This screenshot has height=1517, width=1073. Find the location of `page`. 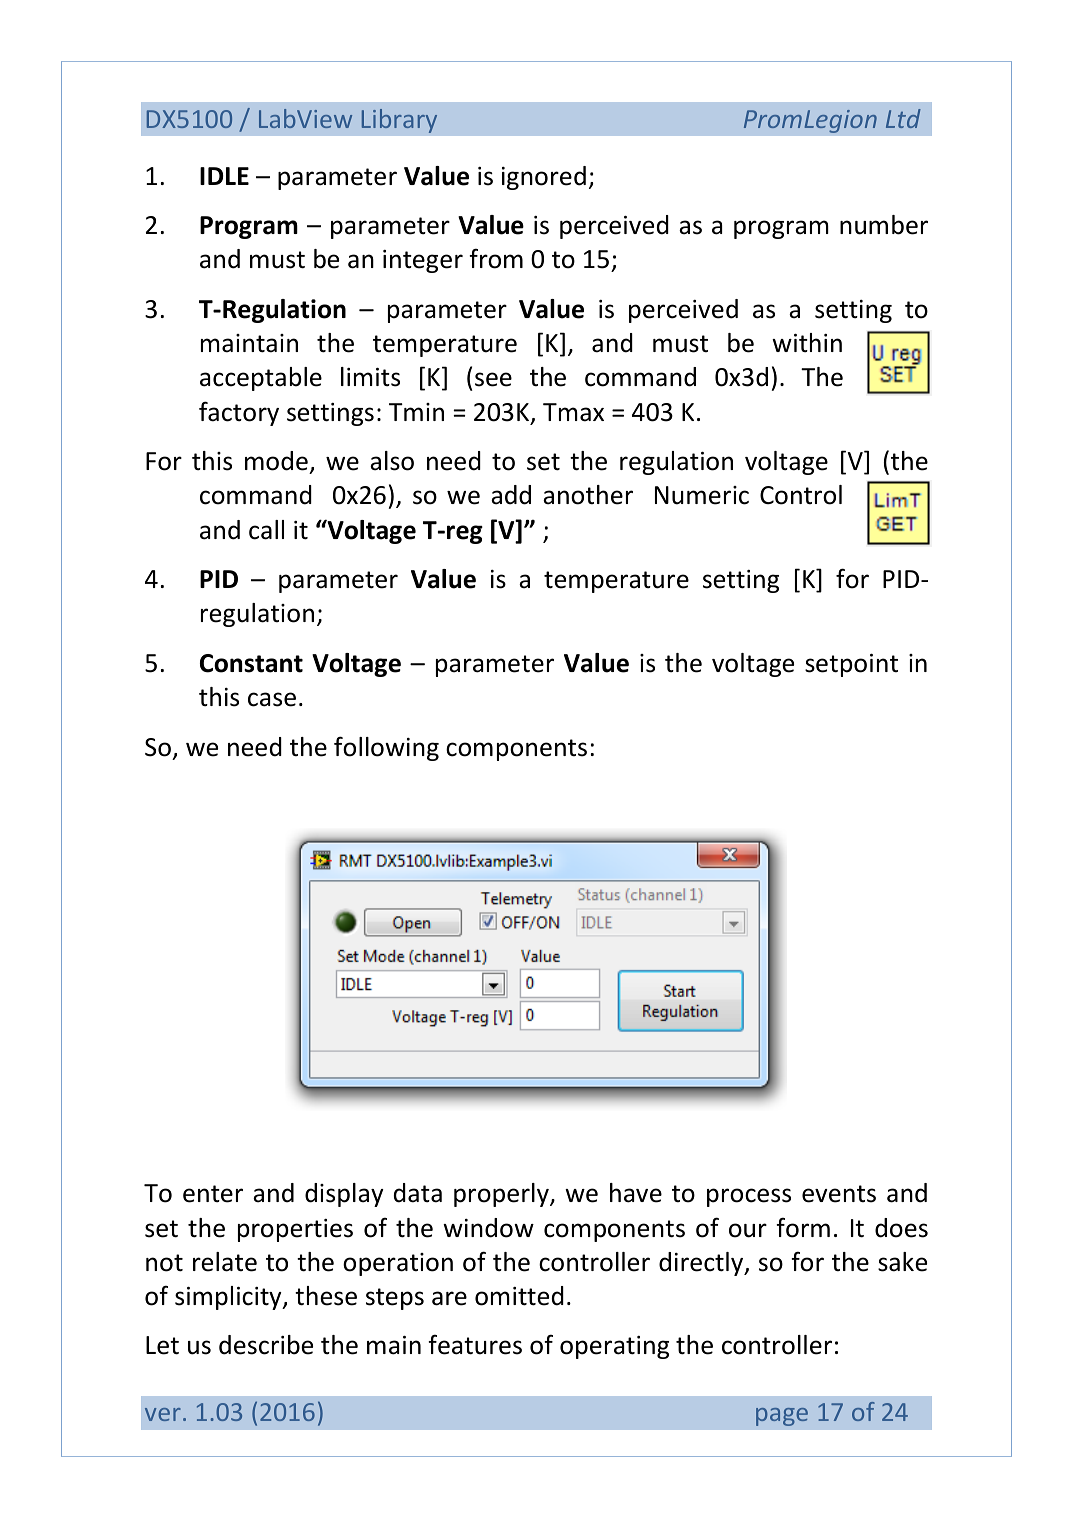

page is located at coordinates (782, 1417).
